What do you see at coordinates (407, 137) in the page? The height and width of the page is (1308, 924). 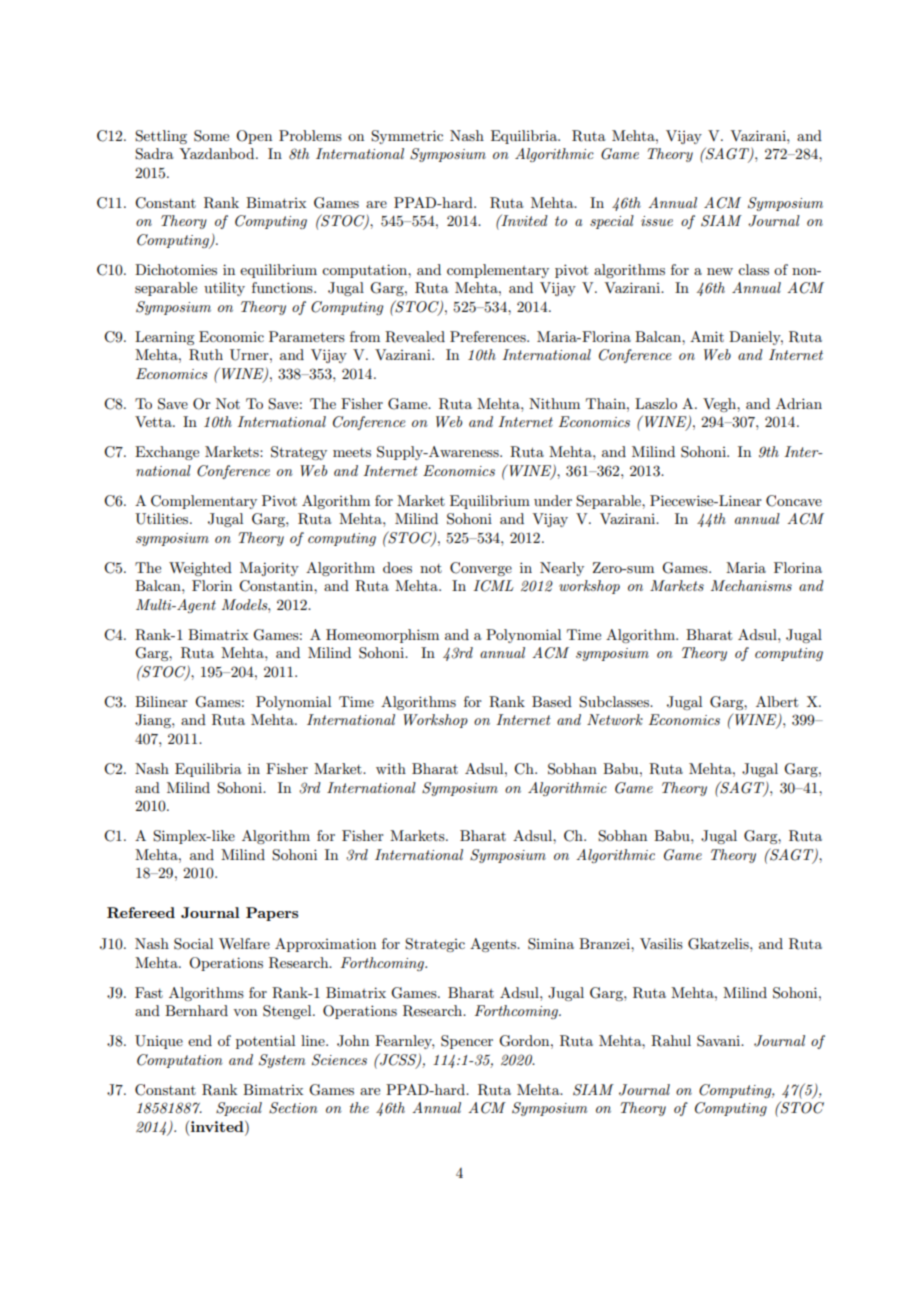 I see `Symmetric` at bounding box center [407, 137].
